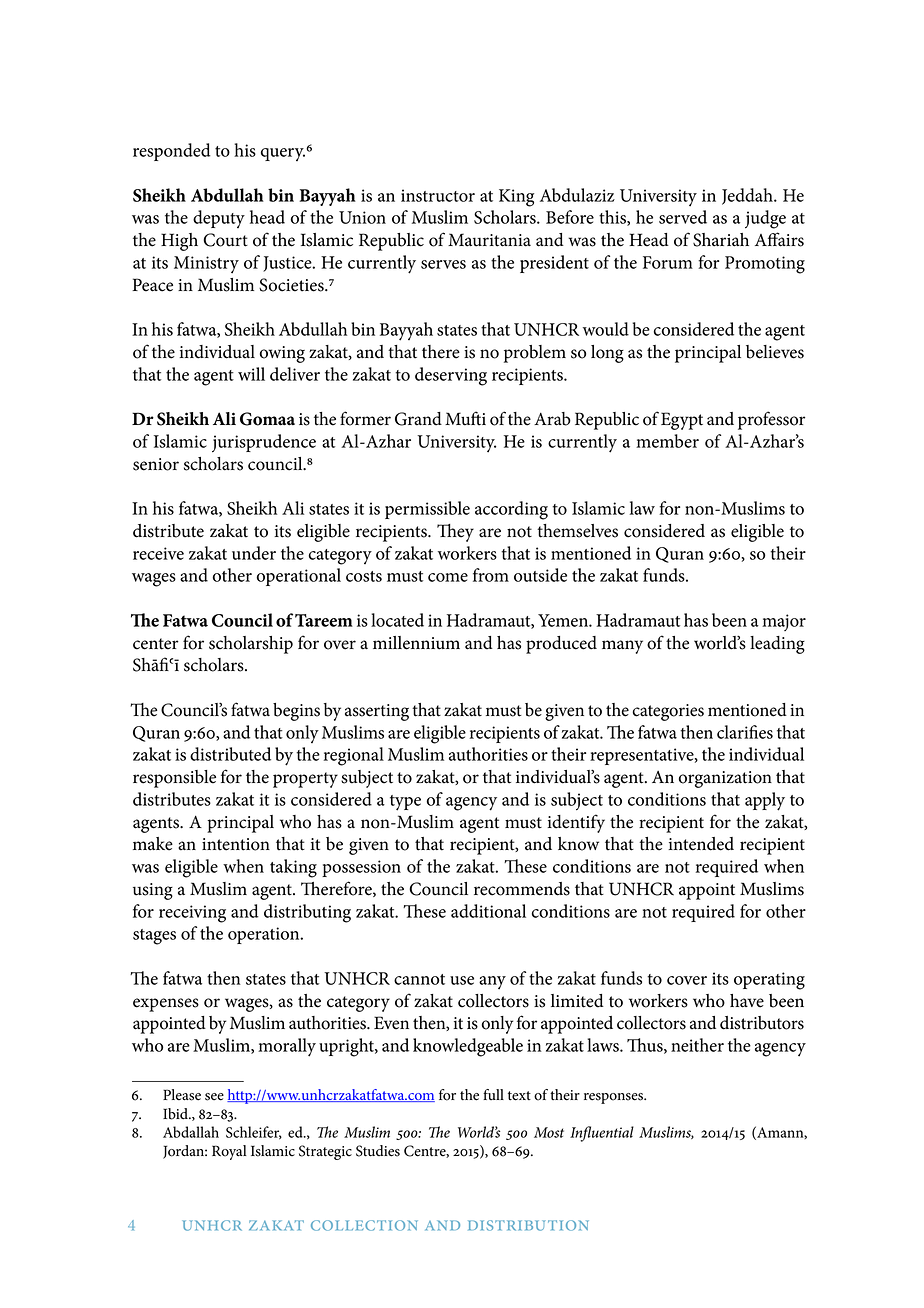  I want to click on deputy, so click(219, 219).
